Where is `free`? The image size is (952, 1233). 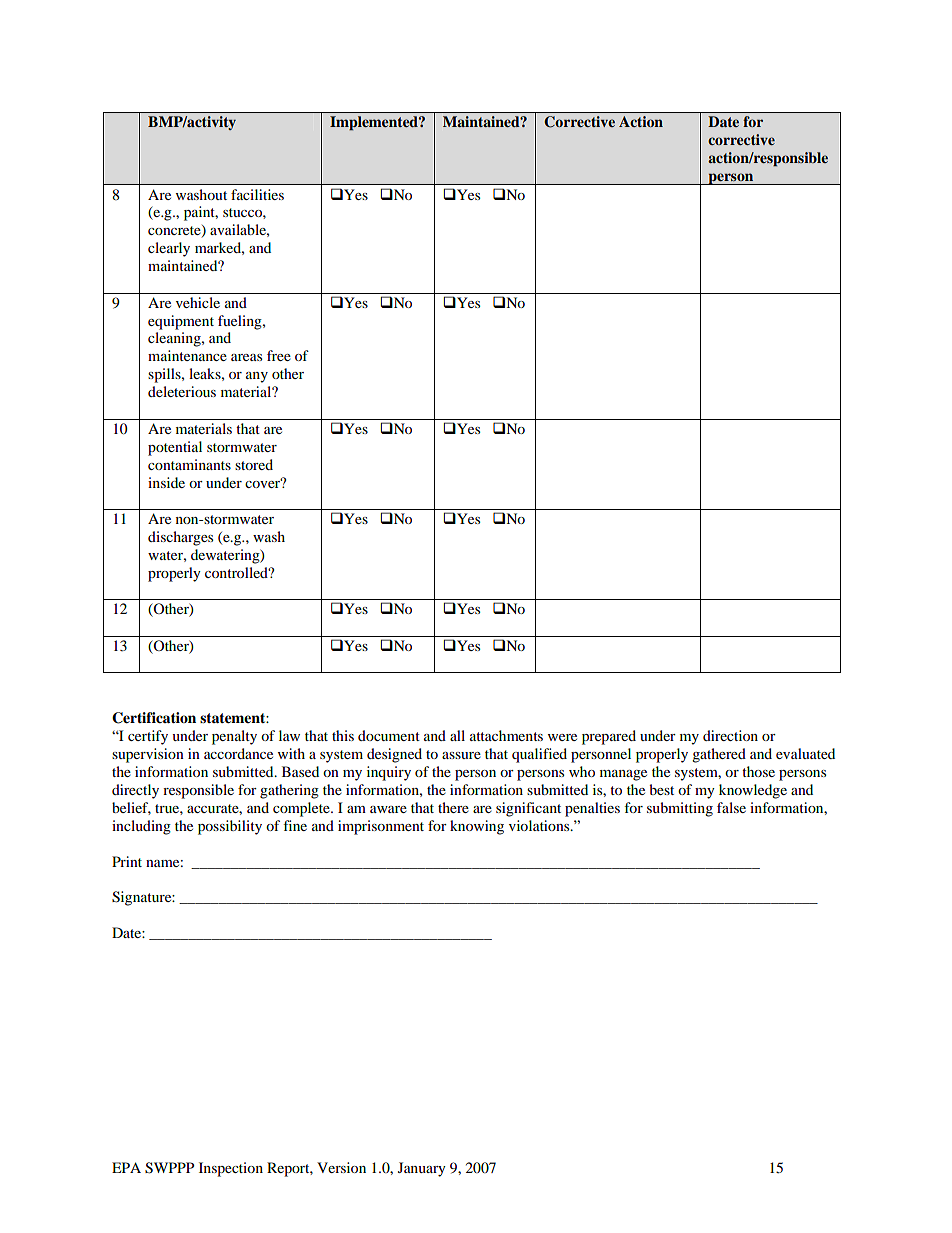 free is located at coordinates (279, 355).
